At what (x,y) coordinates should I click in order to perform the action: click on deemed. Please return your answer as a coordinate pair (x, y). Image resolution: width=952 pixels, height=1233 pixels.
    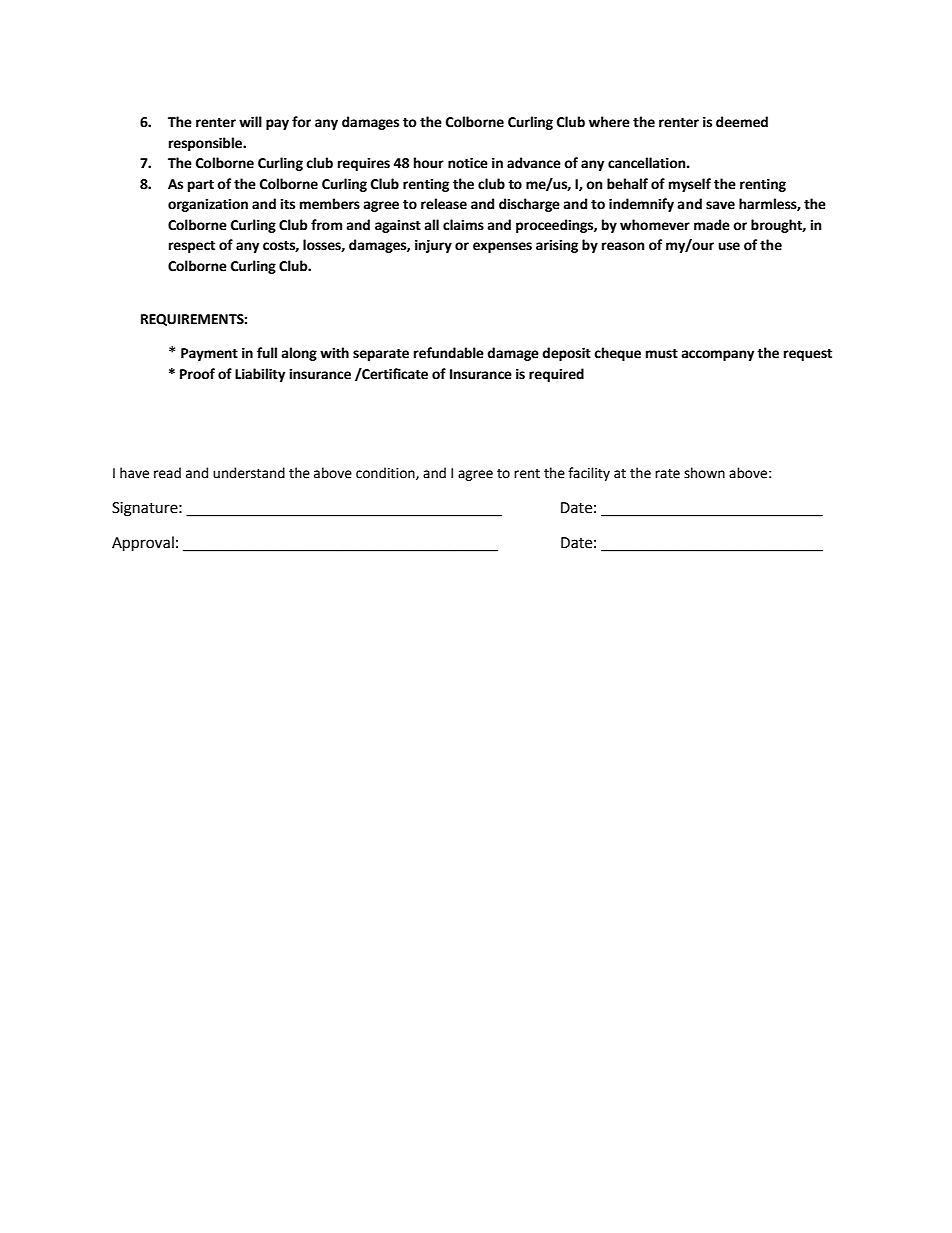
    Looking at the image, I should click on (742, 122).
